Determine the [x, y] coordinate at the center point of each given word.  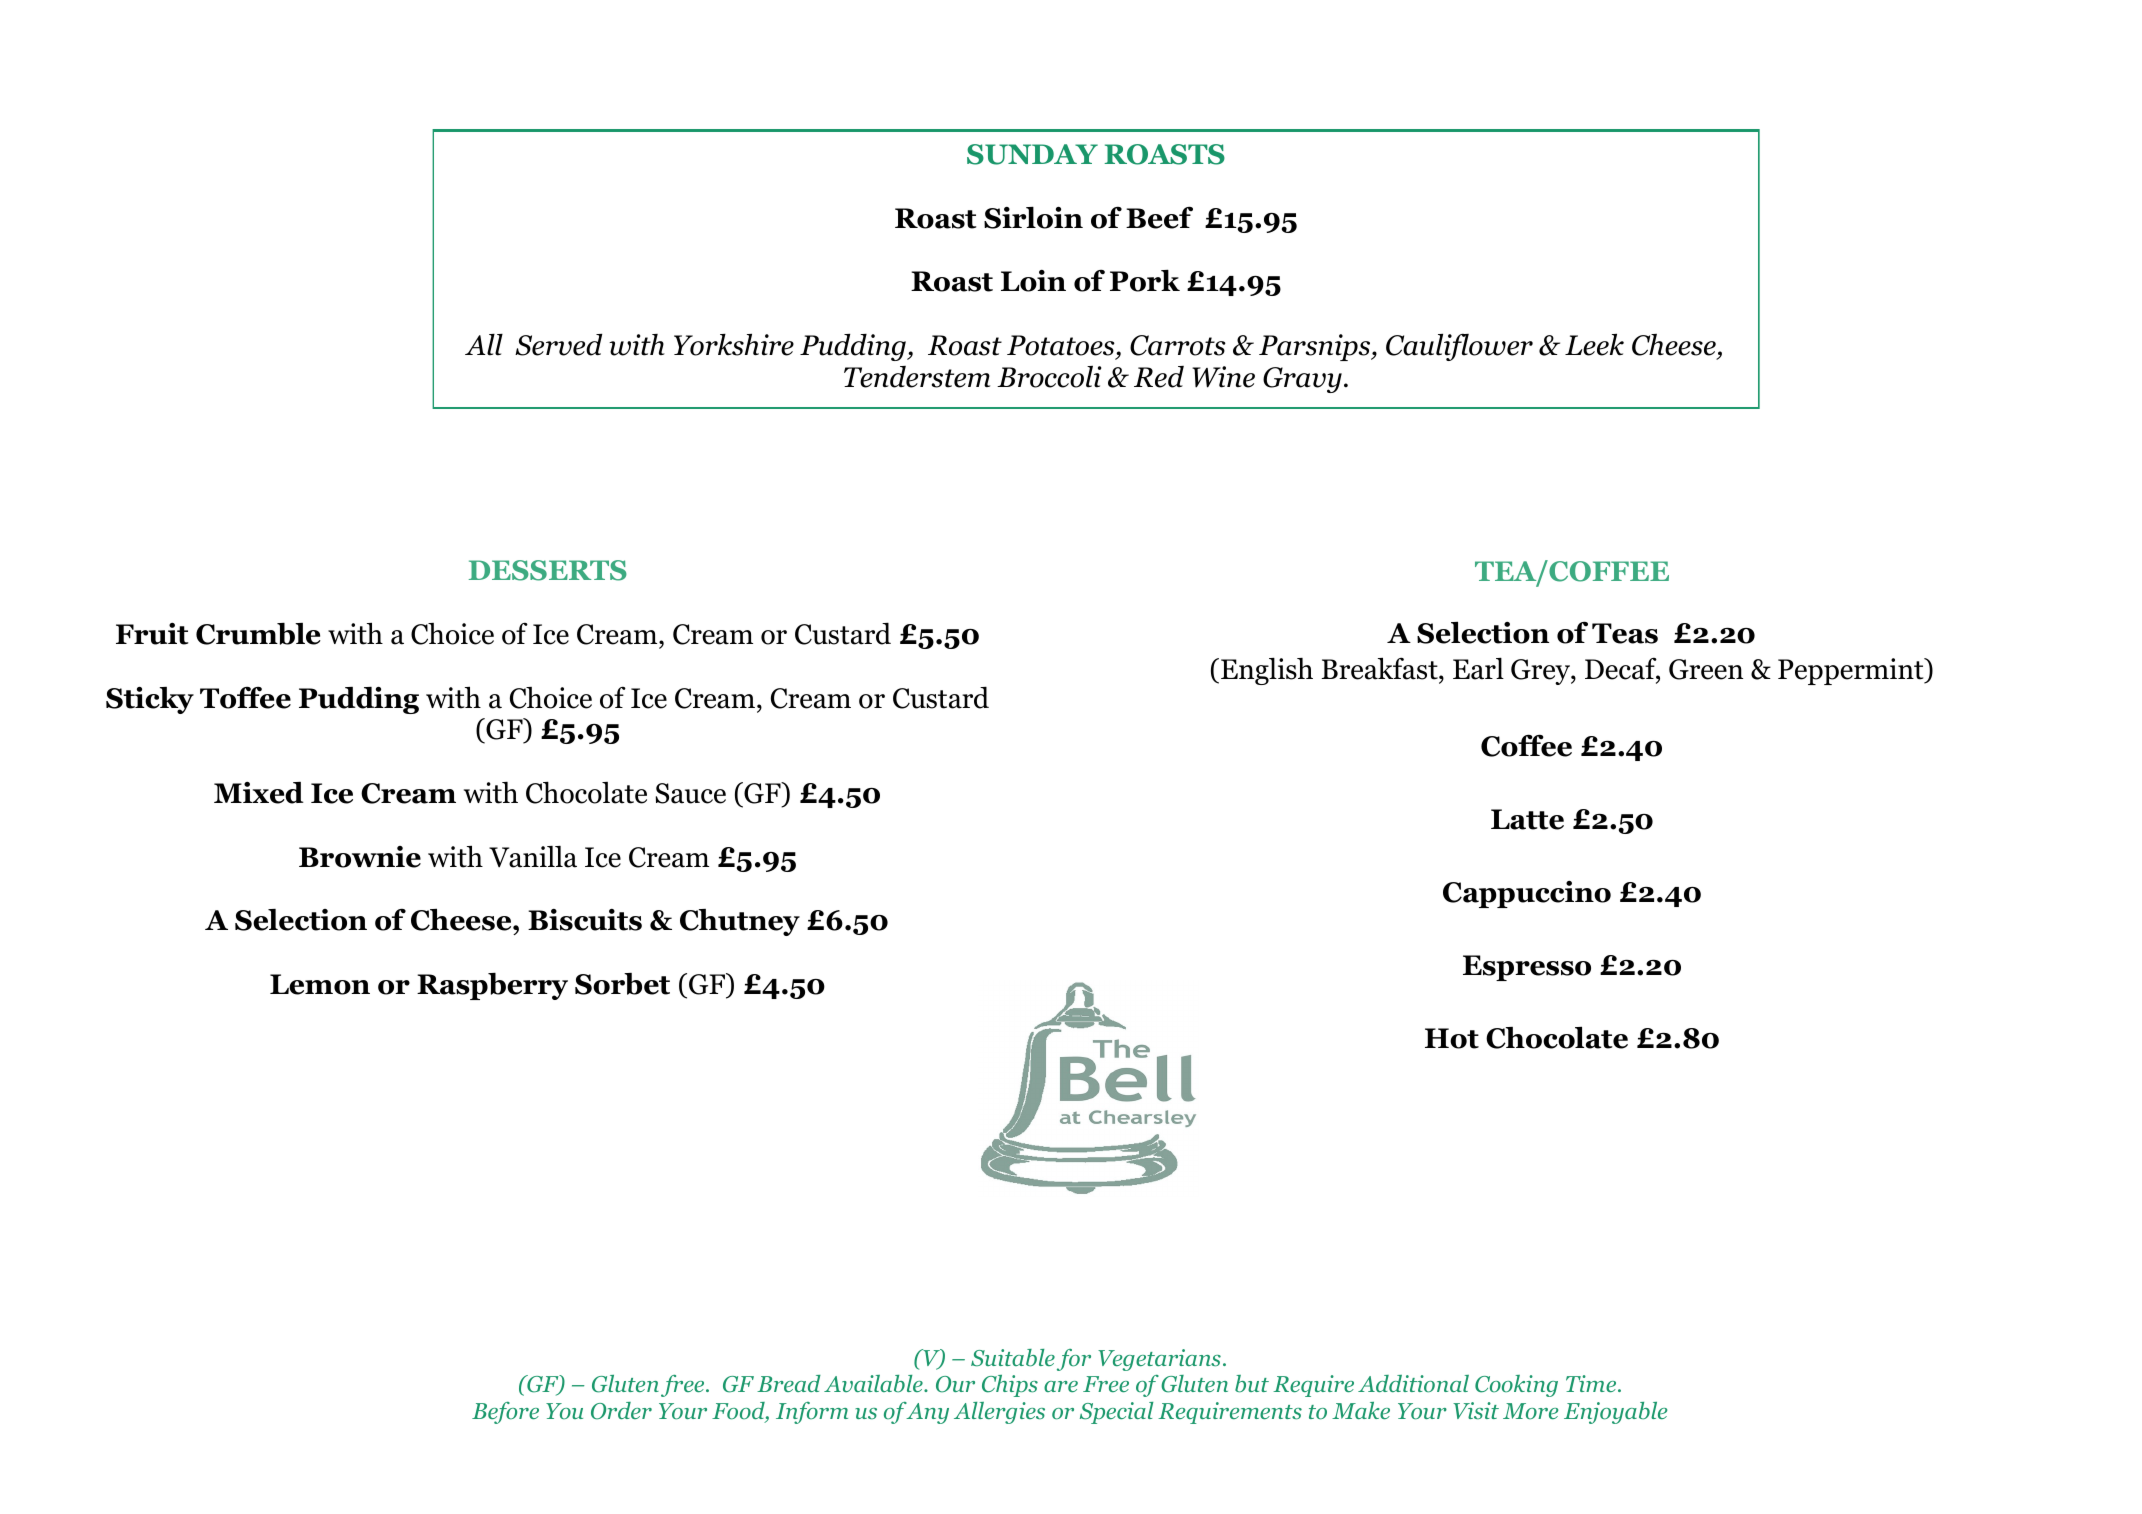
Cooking [1516, 1386]
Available [874, 1384]
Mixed [259, 793]
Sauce [691, 793]
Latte [1527, 819]
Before [505, 1413]
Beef [1159, 217]
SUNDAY [1032, 154]
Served [558, 344]
